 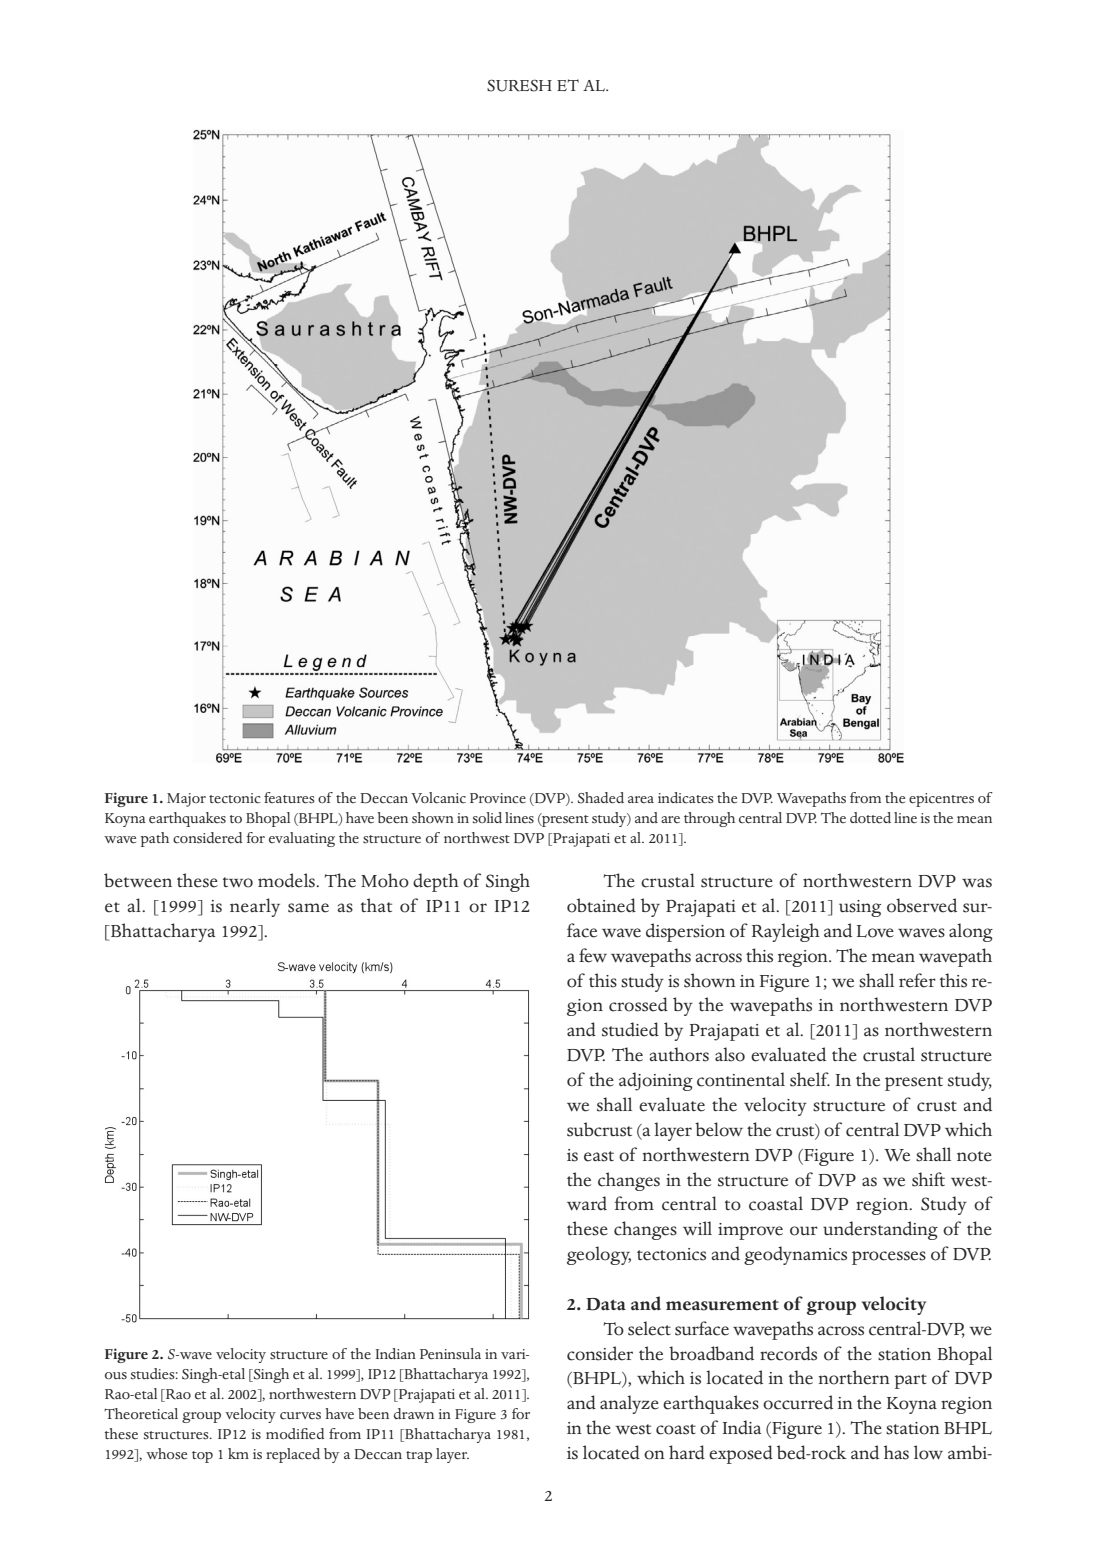 I want to click on modified, so click(x=295, y=1434).
